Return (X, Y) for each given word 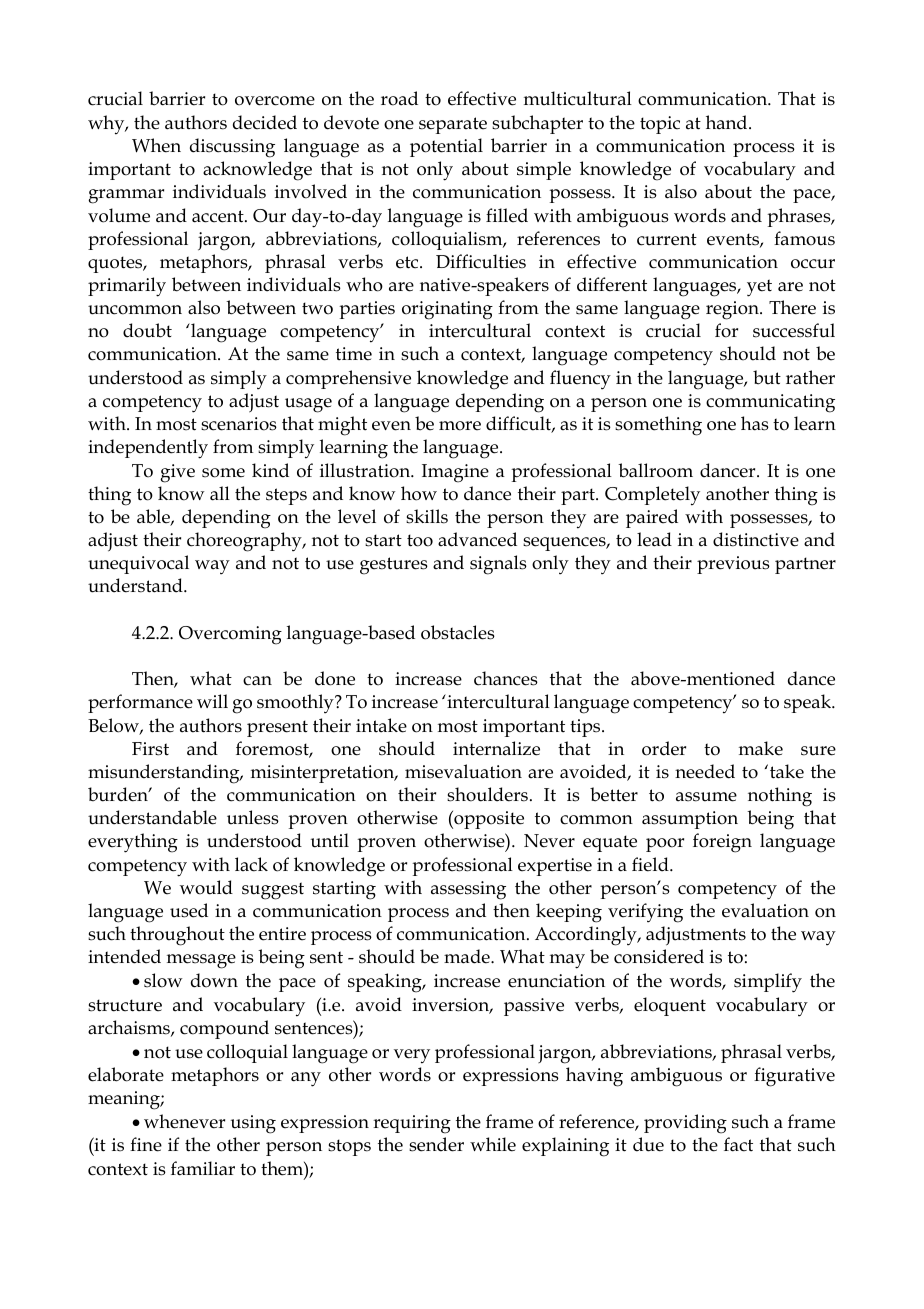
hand (728, 122)
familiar (203, 1168)
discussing (232, 148)
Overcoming (230, 635)
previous (733, 565)
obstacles (458, 632)
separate (453, 125)
